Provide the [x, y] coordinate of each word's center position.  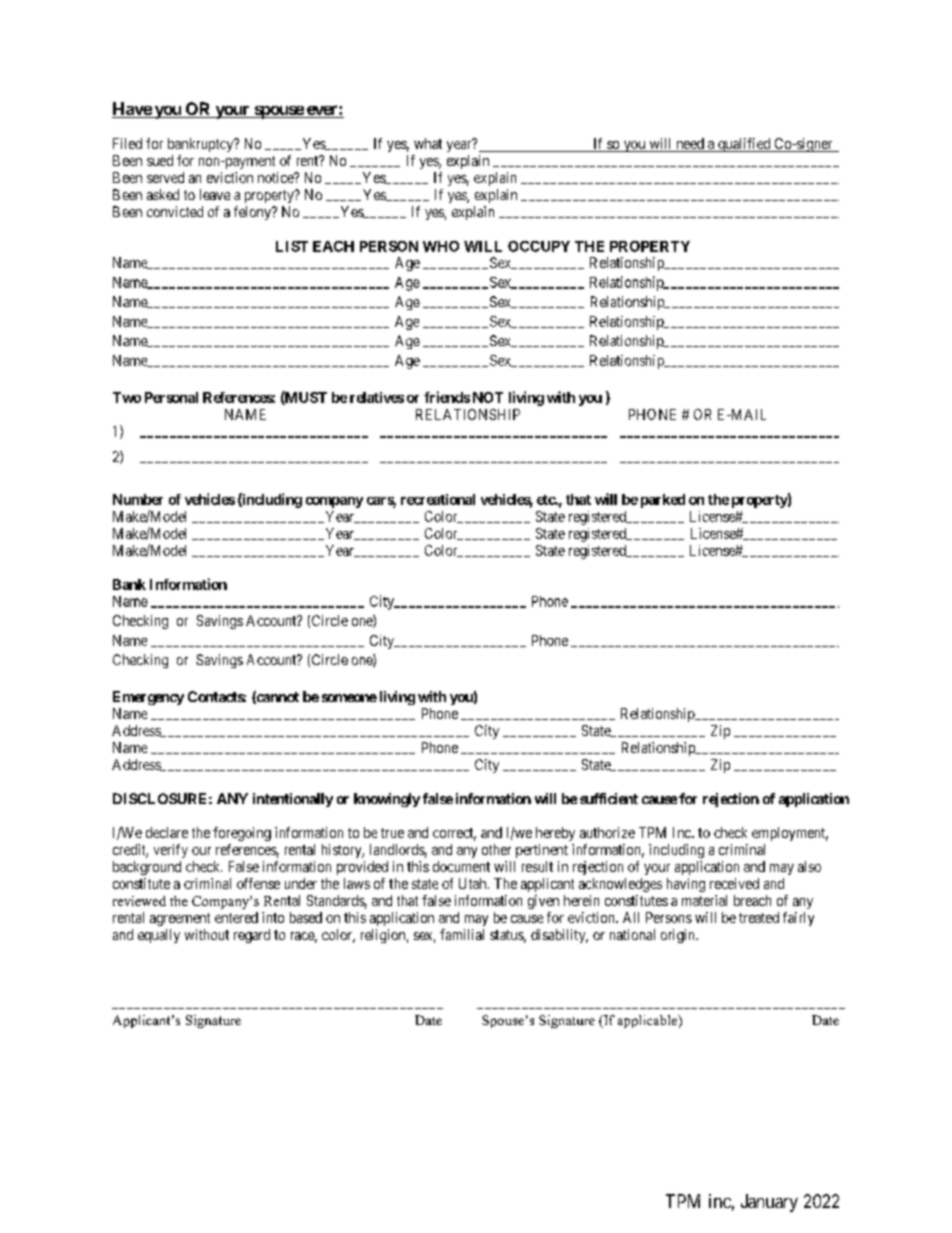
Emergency [148, 698]
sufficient [609, 798]
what [428, 143]
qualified [744, 145]
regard [252, 936]
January [769, 1203]
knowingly [387, 800]
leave [215, 194]
